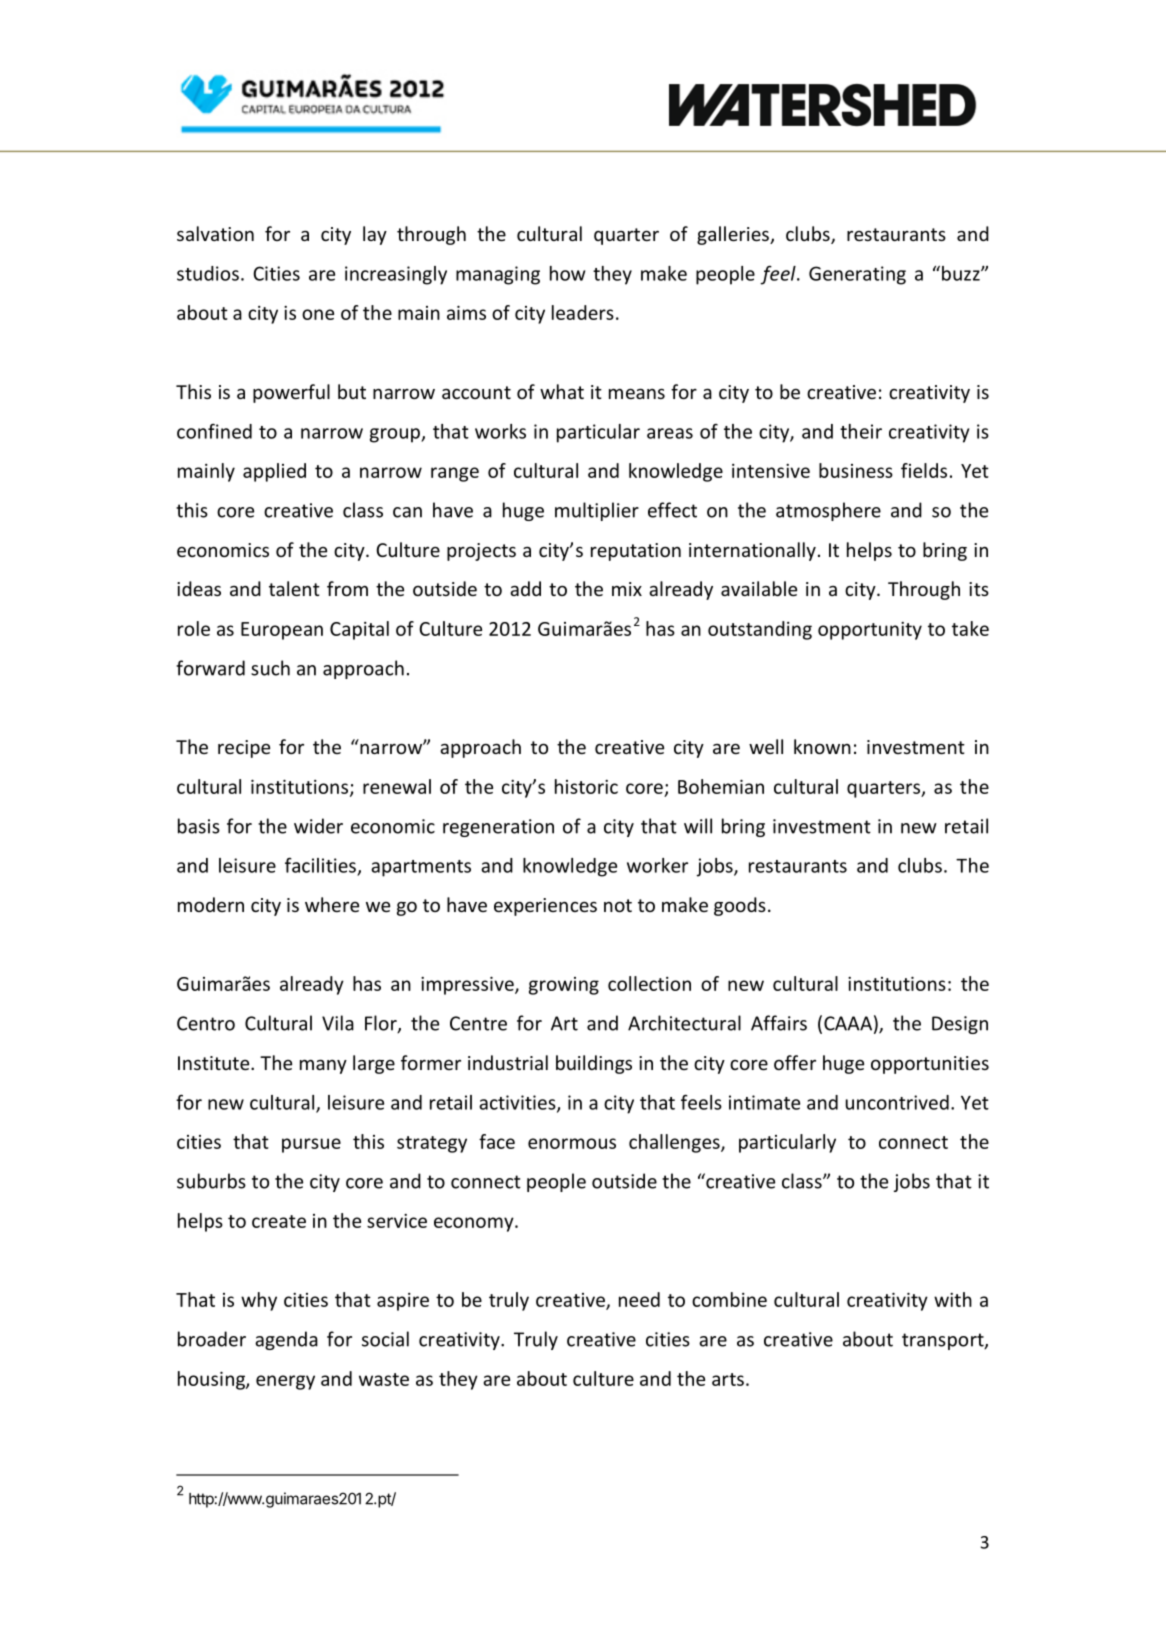 This screenshot has height=1650, width=1166. Describe the element at coordinates (572, 1143) in the screenshot. I see `enormous` at that location.
